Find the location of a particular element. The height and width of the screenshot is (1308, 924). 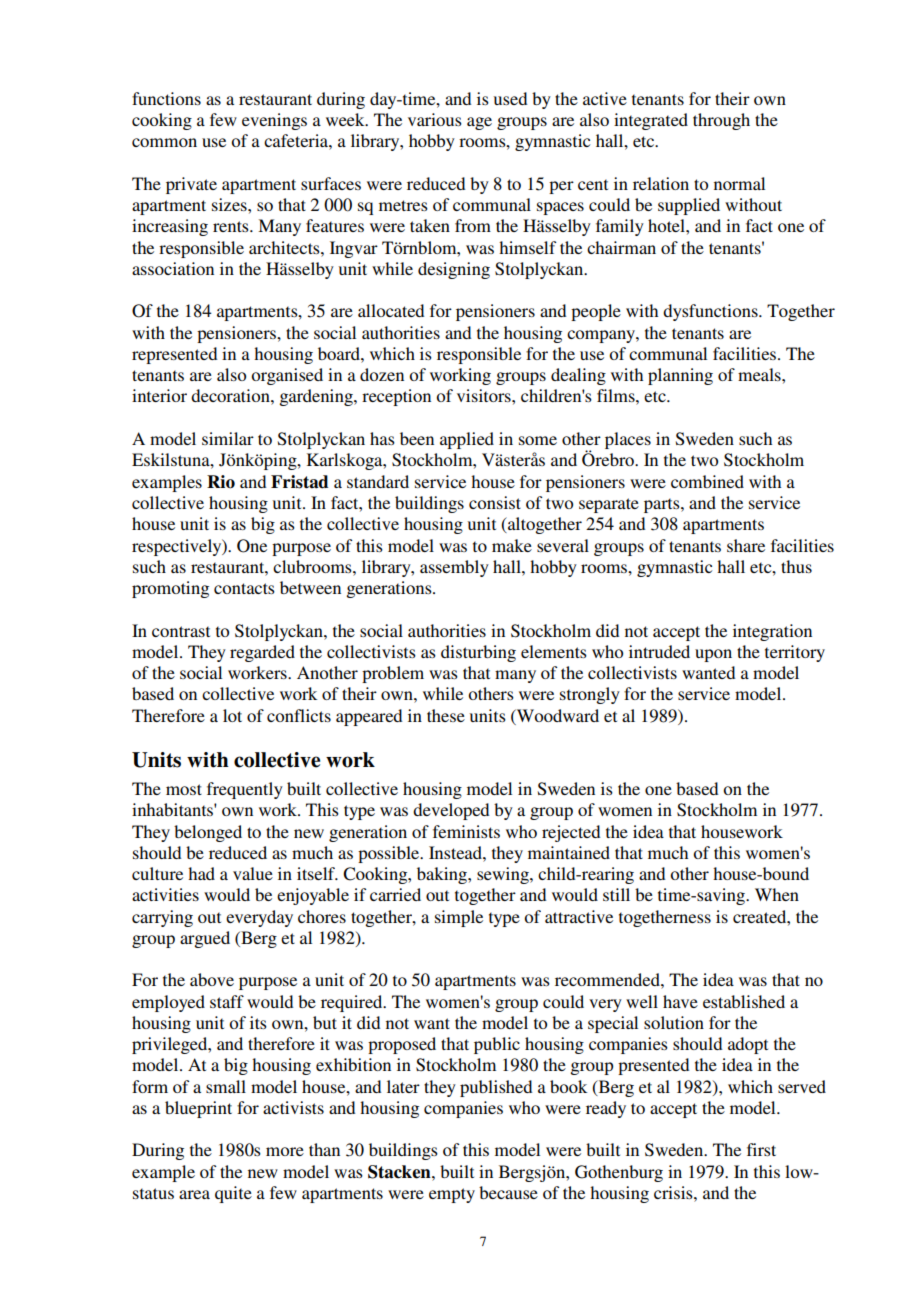

first is located at coordinates (761, 1149).
